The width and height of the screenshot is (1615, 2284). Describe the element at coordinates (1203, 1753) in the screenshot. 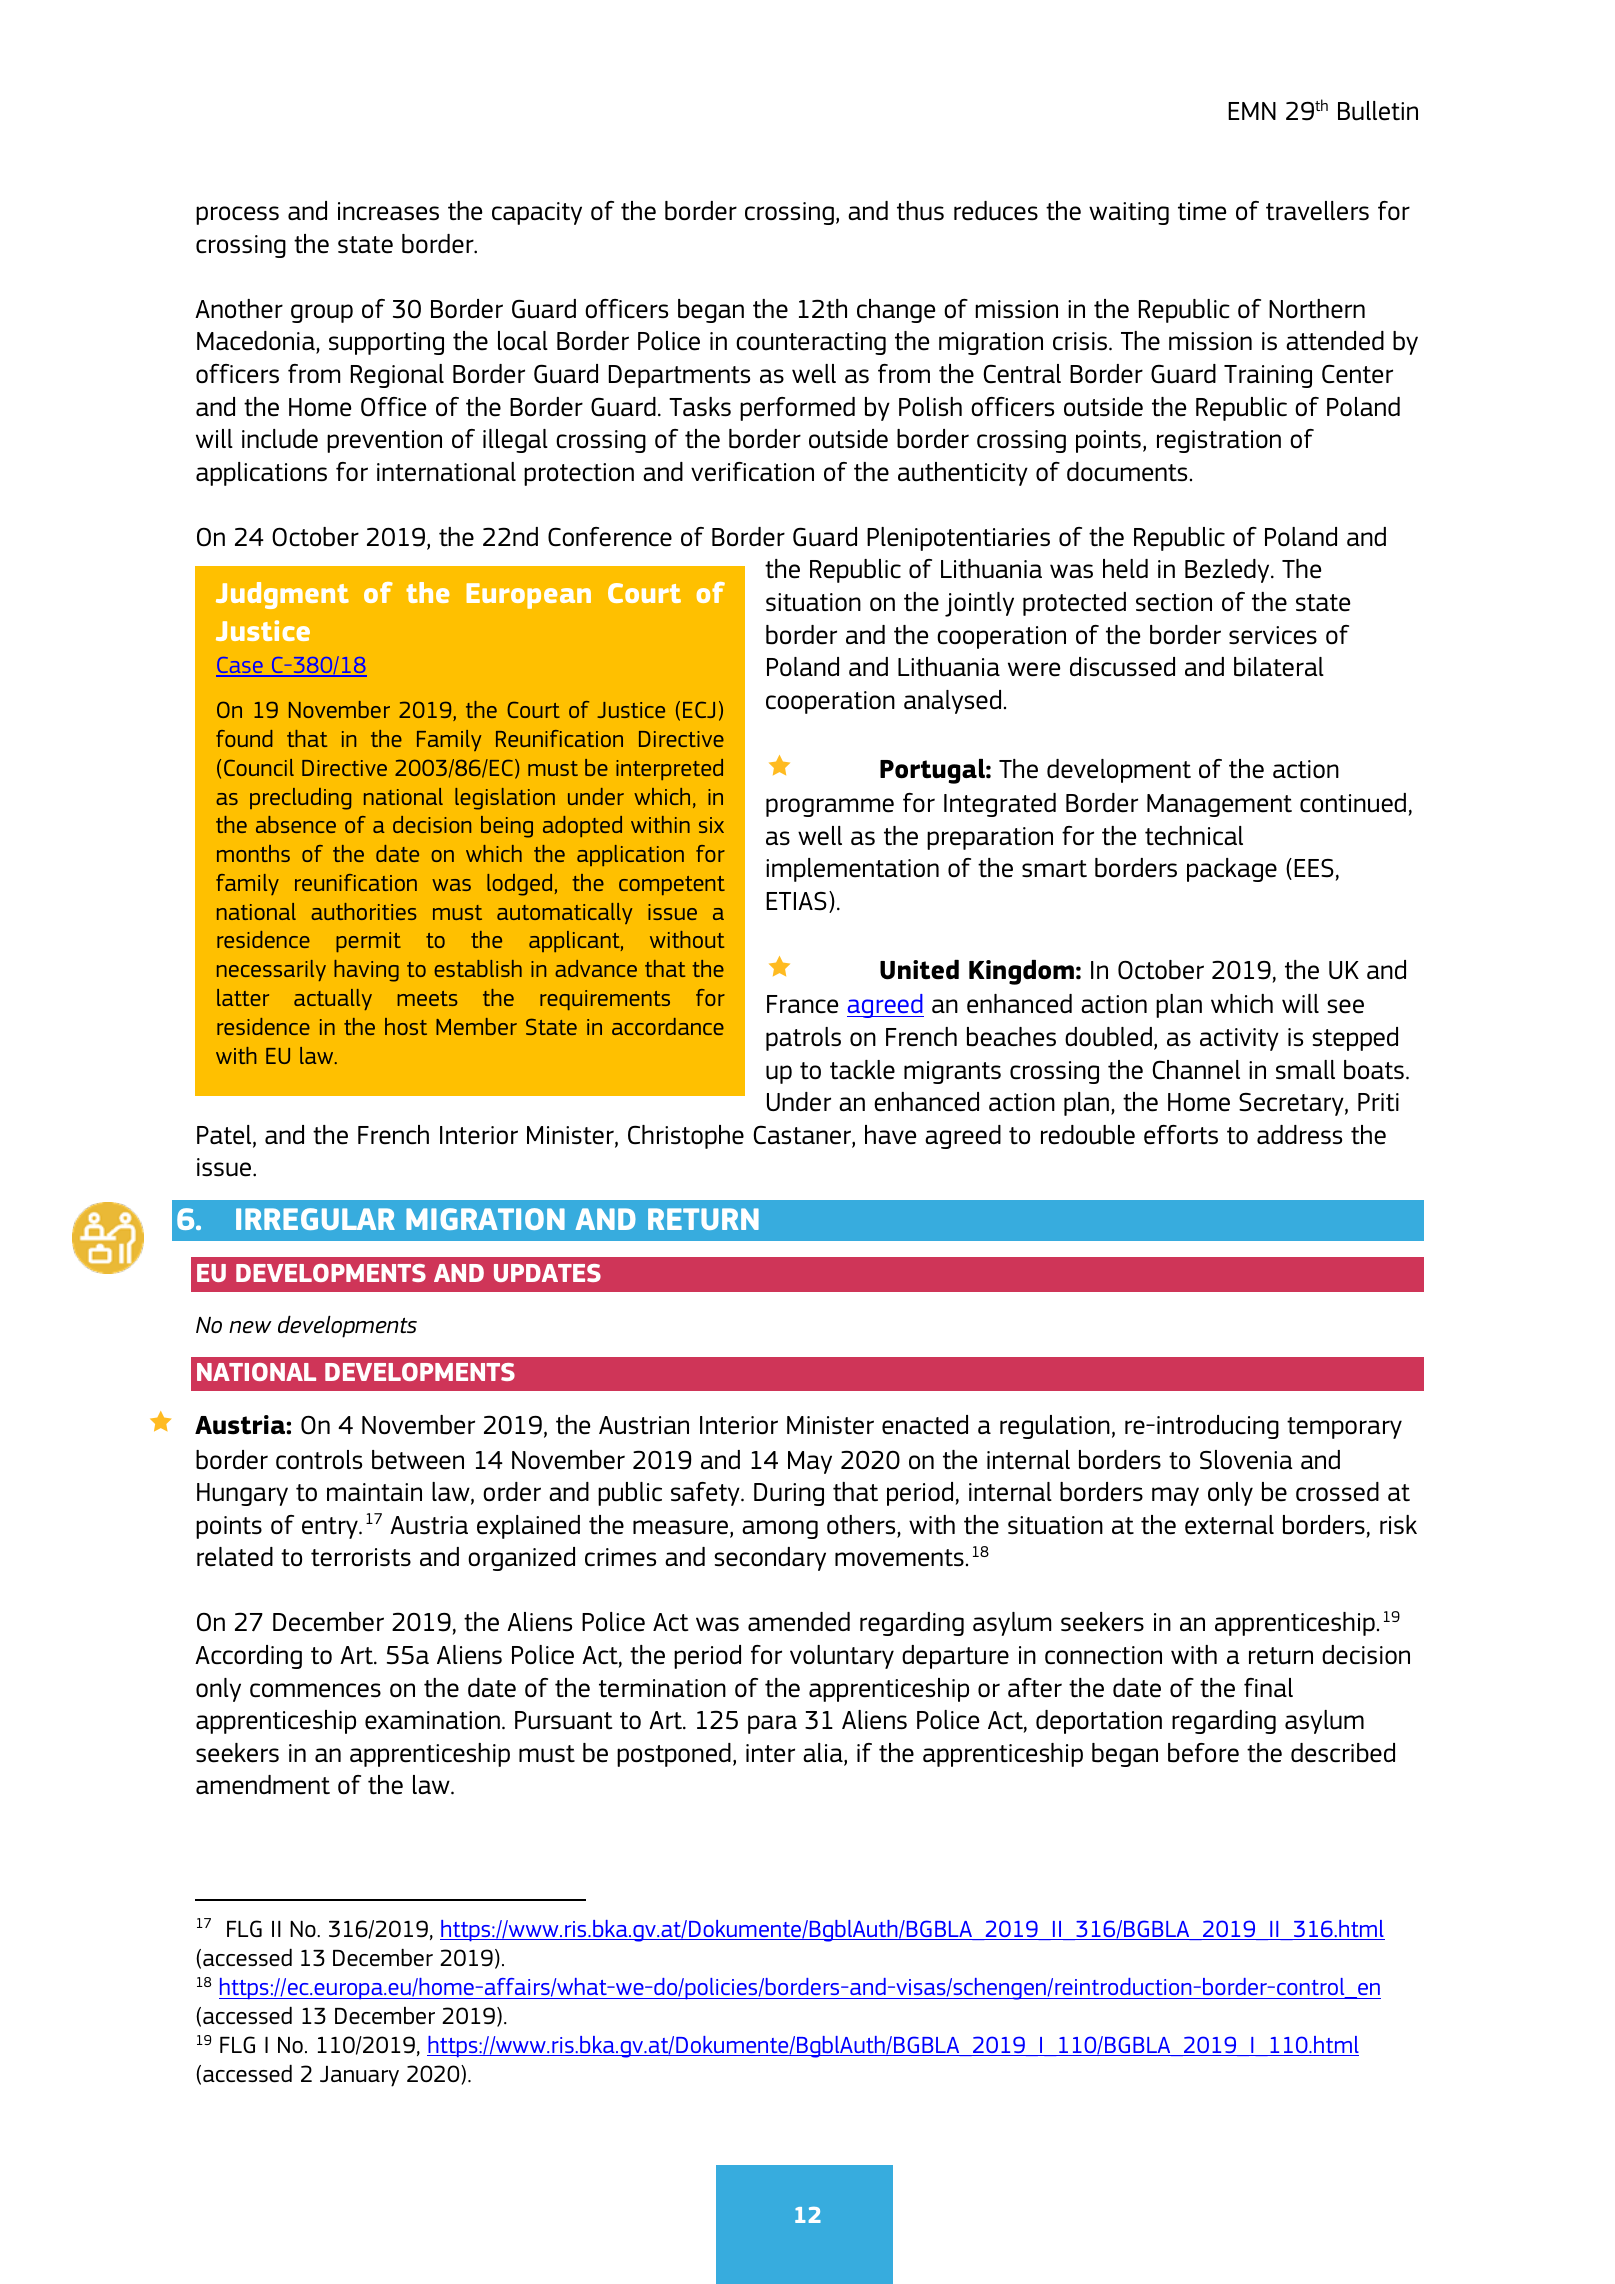

I see `before` at that location.
